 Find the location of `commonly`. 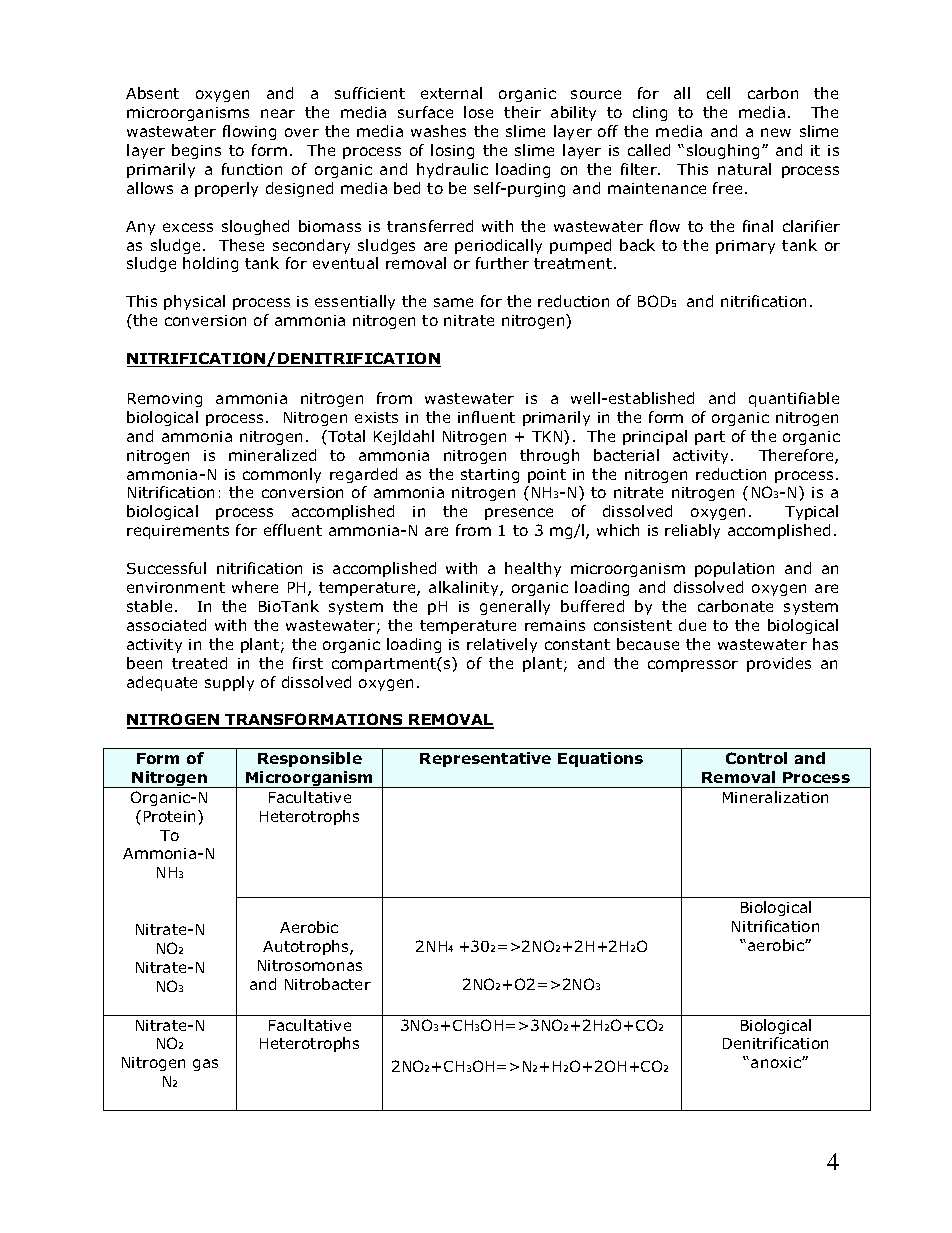

commonly is located at coordinates (282, 475).
